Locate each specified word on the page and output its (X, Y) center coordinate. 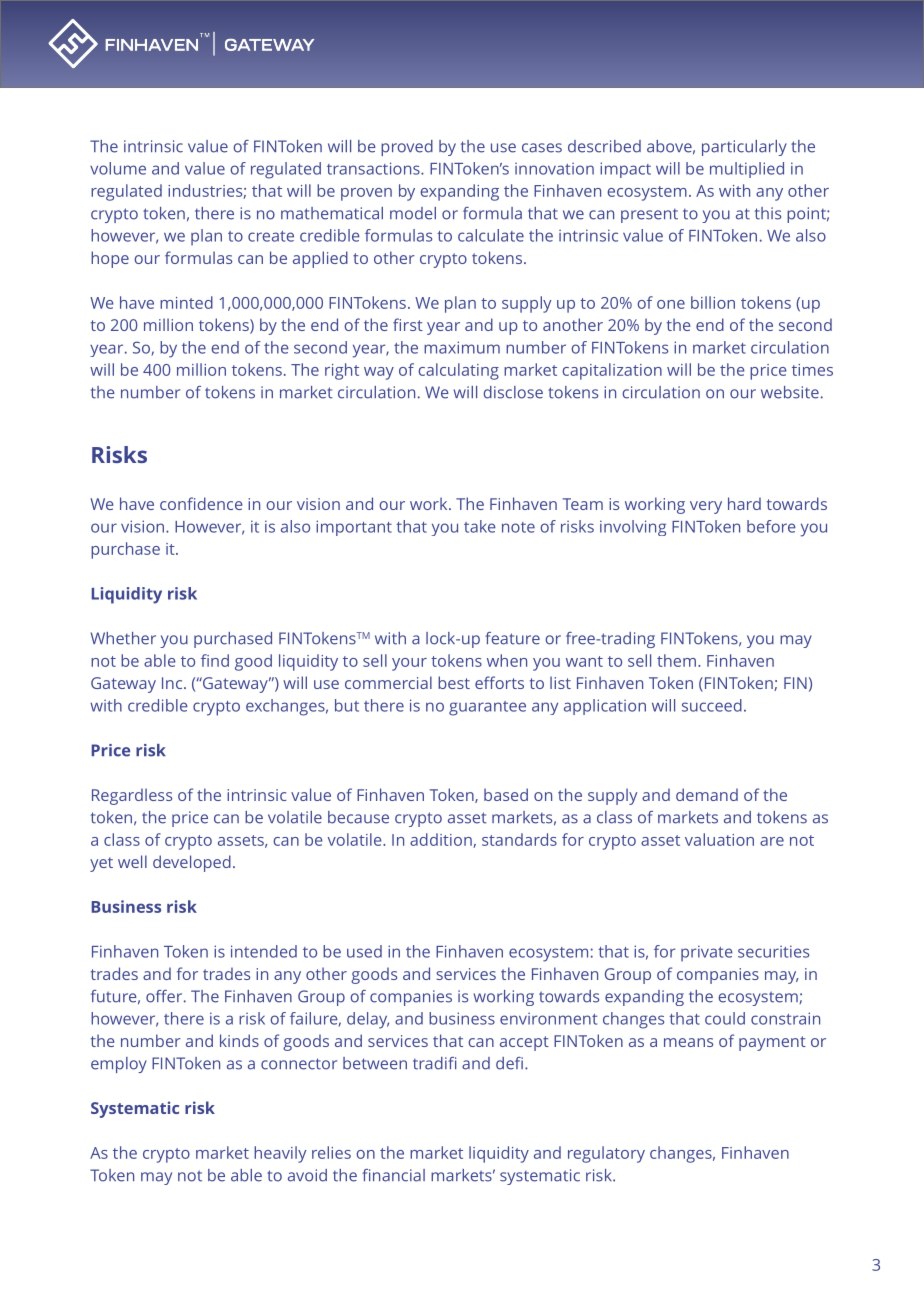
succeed (712, 705)
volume (118, 168)
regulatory (606, 1154)
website (790, 392)
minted (186, 302)
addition (442, 840)
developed (192, 863)
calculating (458, 371)
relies (331, 1152)
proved (407, 148)
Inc (173, 683)
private (707, 953)
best (454, 682)
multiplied (747, 170)
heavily (280, 1154)
